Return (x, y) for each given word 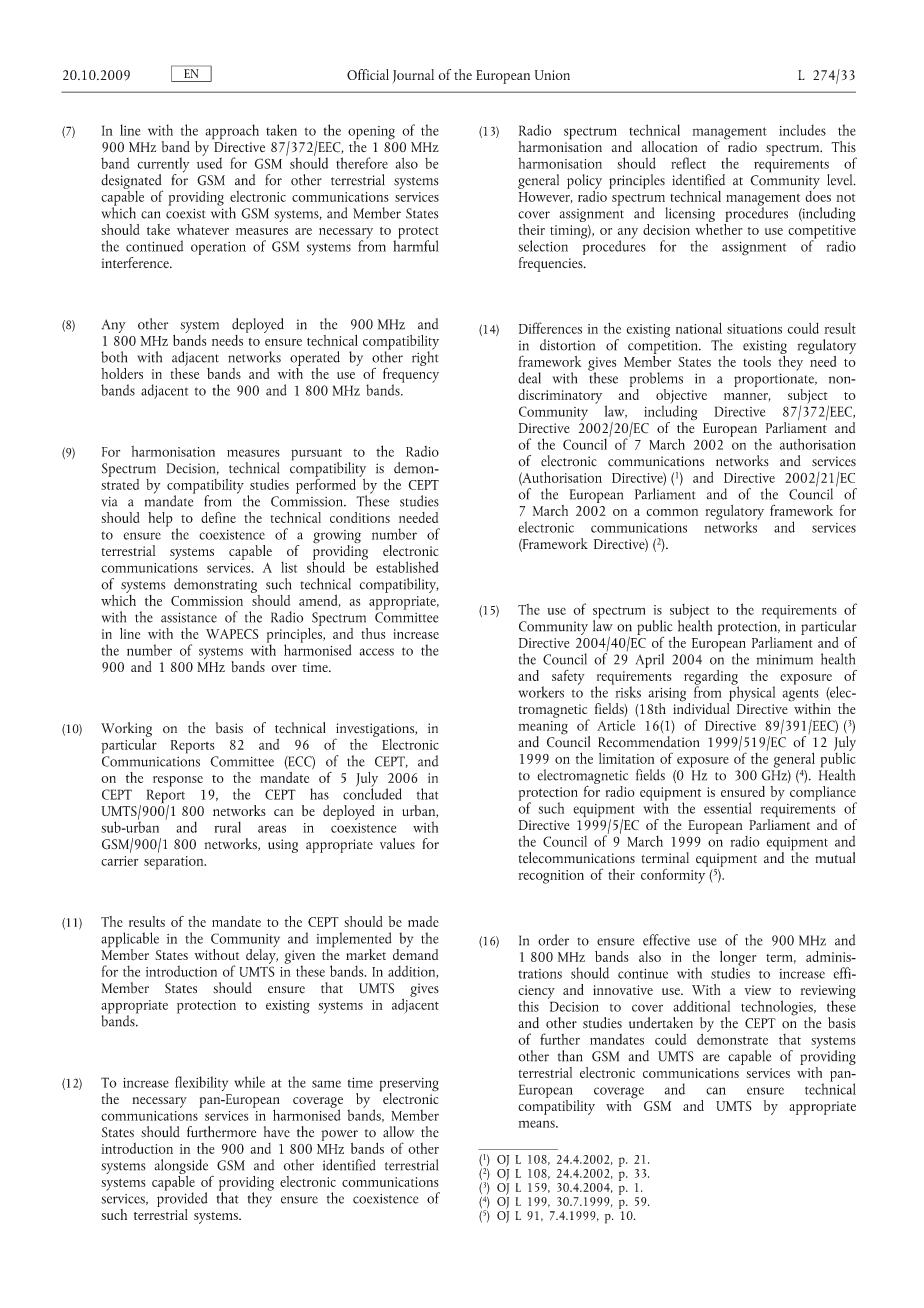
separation (175, 863)
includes (802, 130)
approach (232, 132)
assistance (189, 617)
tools (757, 361)
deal (529, 378)
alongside (181, 1166)
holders (122, 373)
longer (738, 959)
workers (541, 692)
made (423, 921)
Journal (413, 76)
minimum (784, 660)
